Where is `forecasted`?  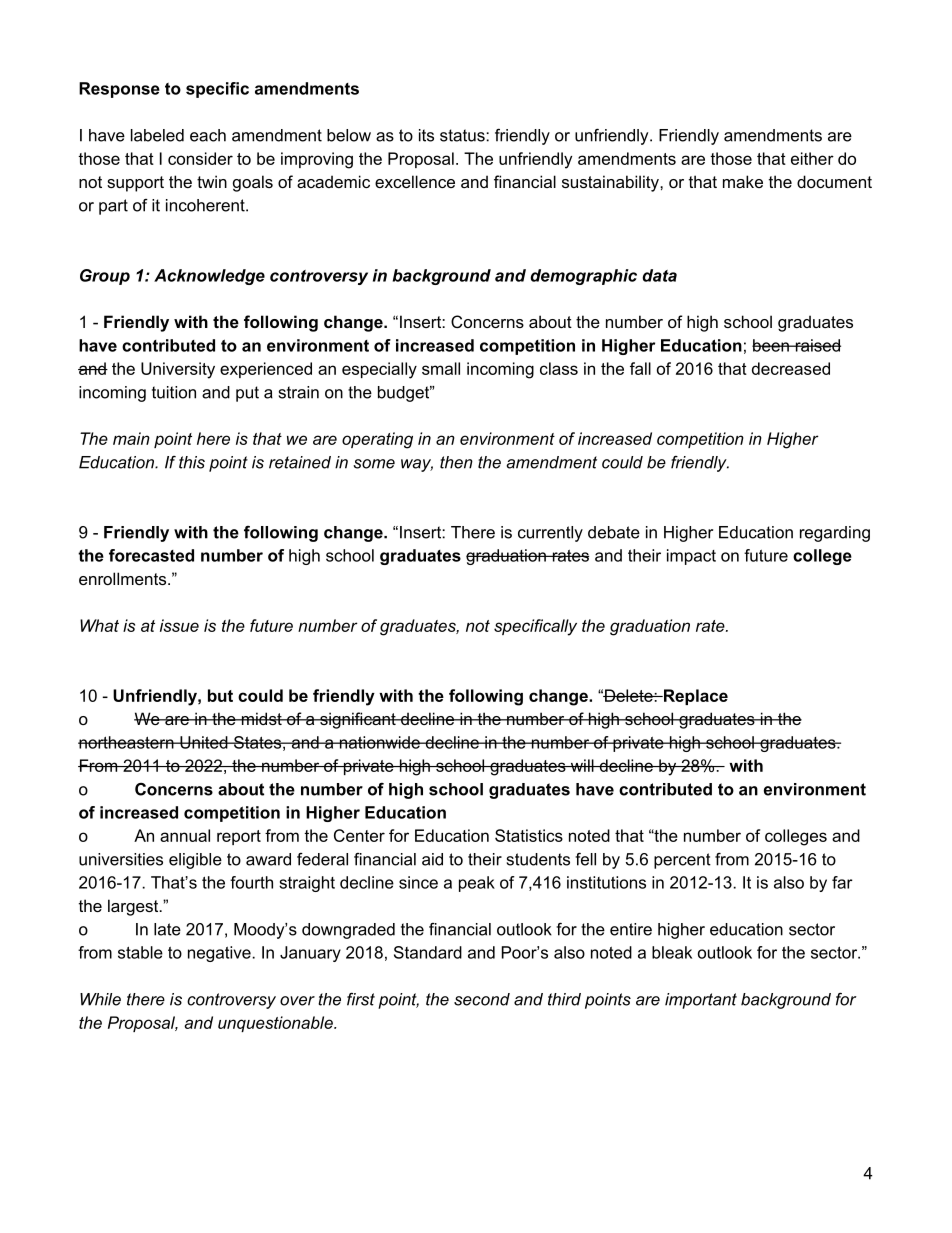 forecasted is located at coordinates (151, 555).
